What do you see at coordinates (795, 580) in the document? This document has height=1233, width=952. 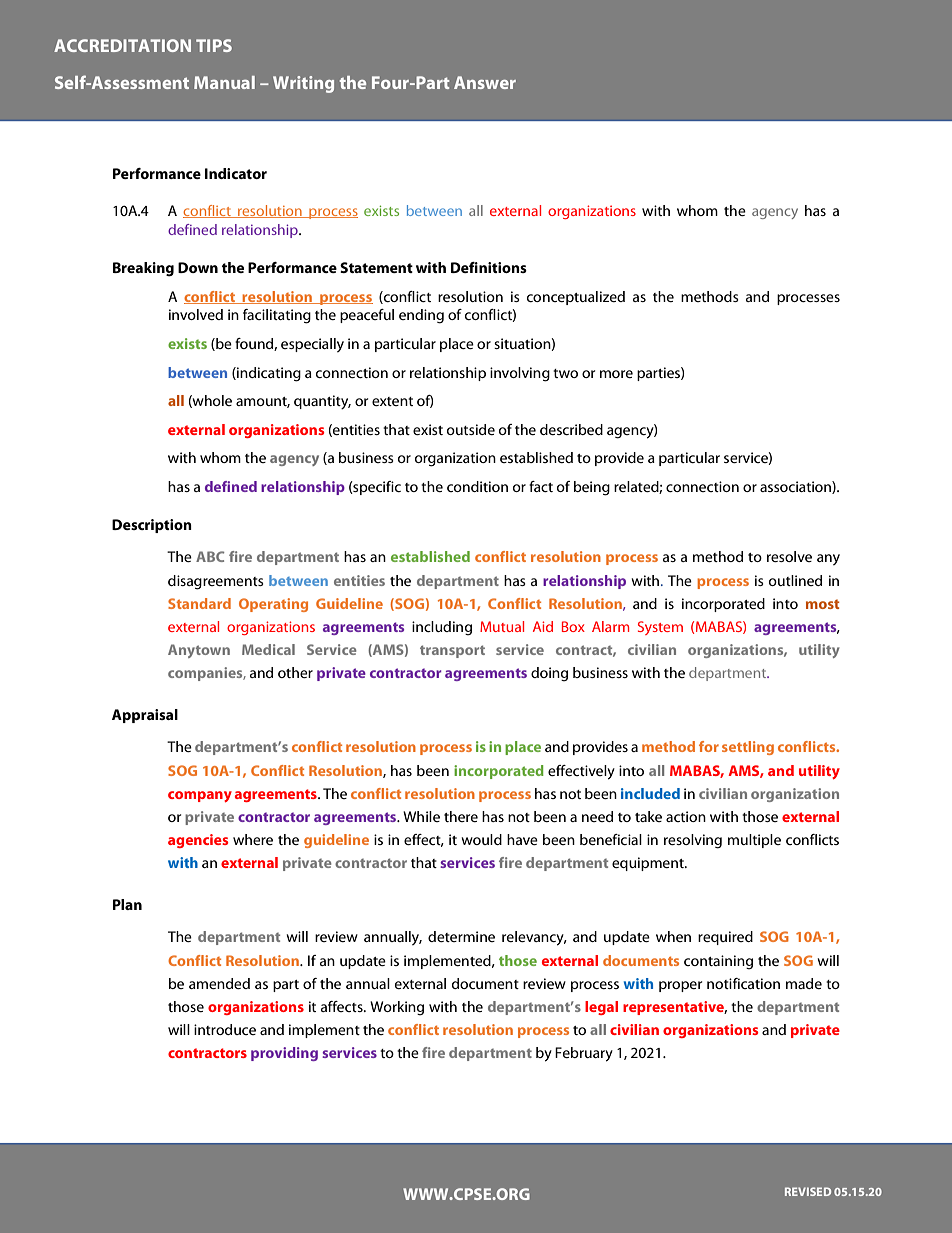 I see `outlined` at bounding box center [795, 580].
